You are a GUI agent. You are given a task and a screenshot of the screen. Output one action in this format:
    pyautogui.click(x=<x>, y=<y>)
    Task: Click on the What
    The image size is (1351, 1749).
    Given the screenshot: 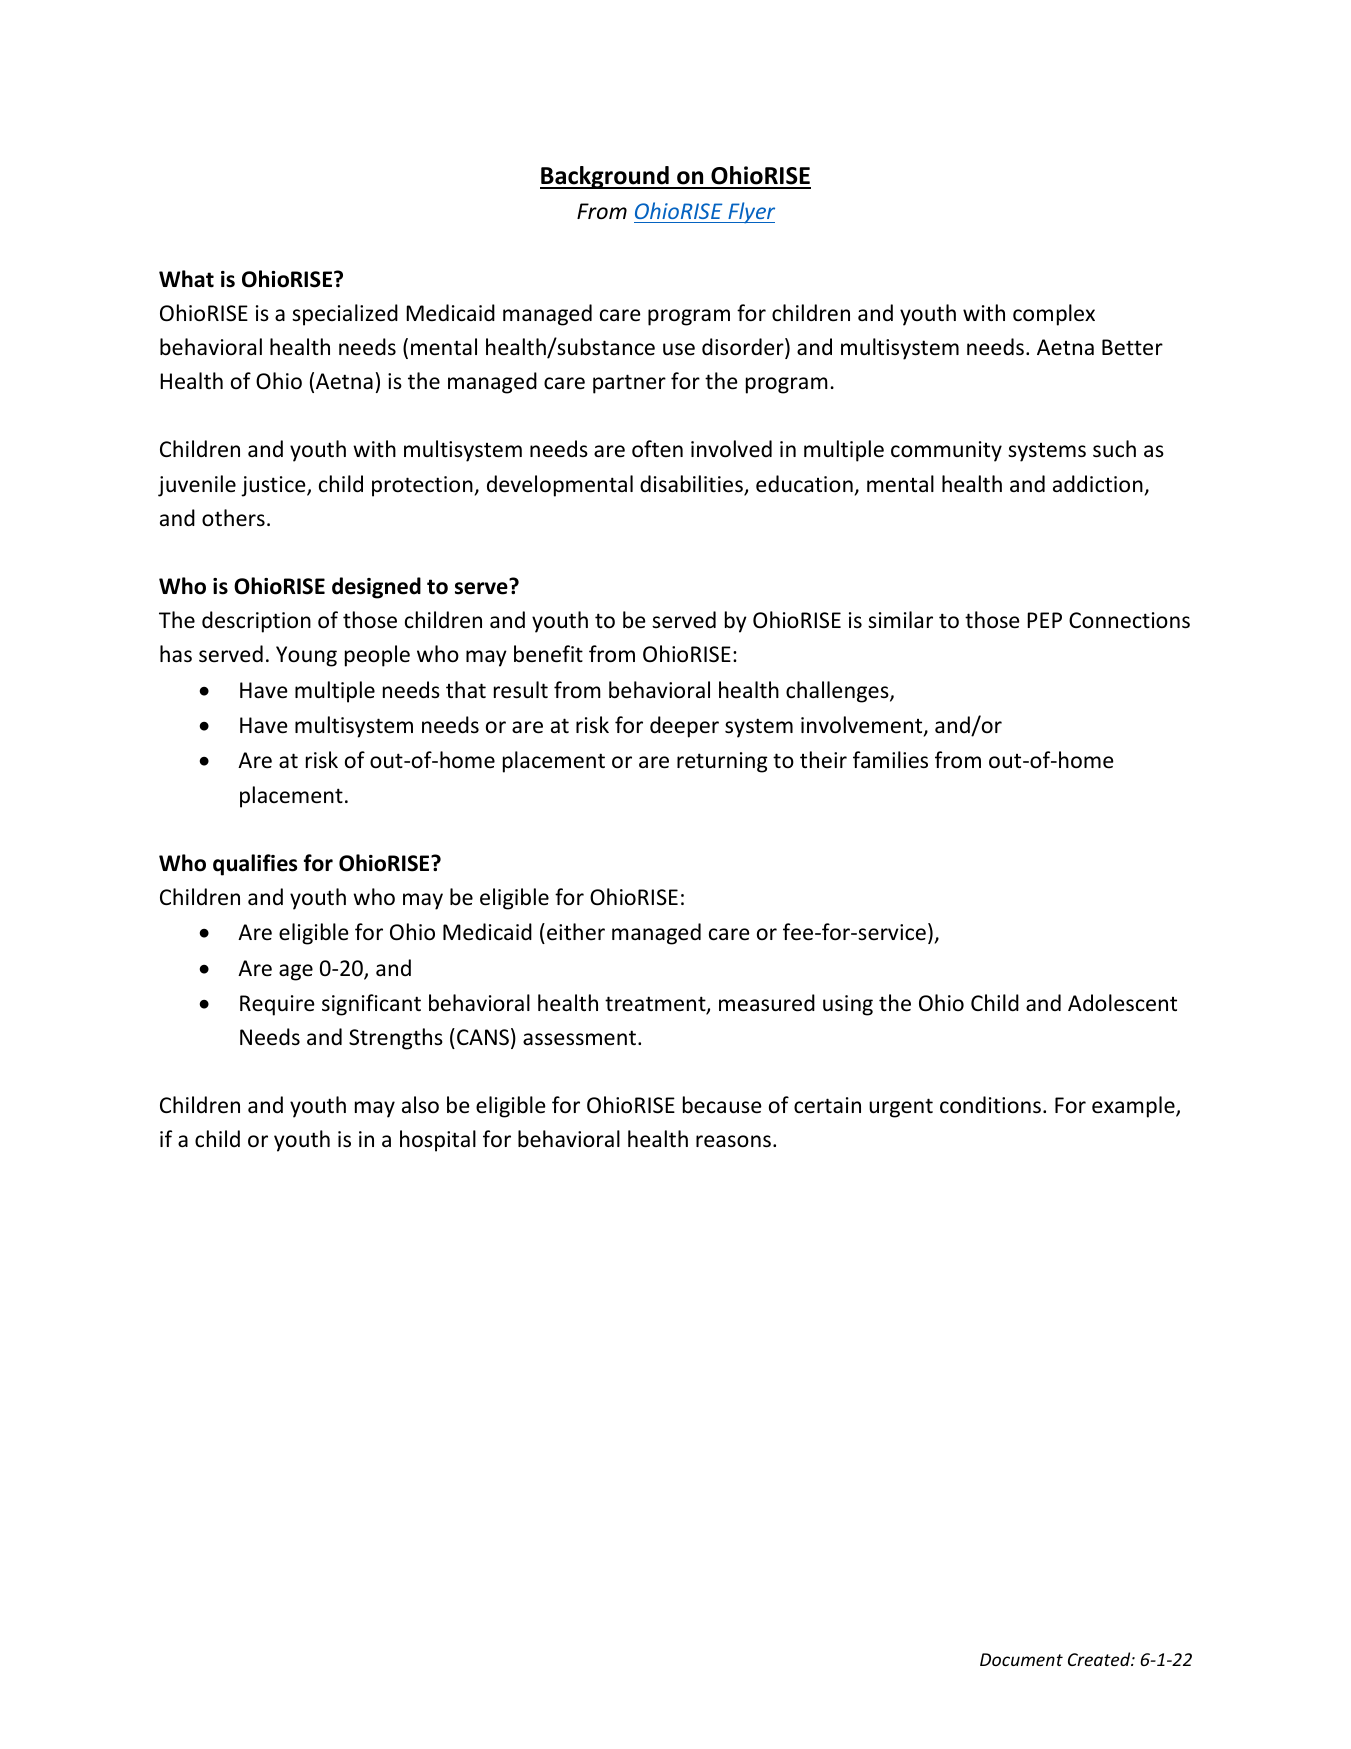 What is the action you would take?
    pyautogui.click(x=186, y=279)
